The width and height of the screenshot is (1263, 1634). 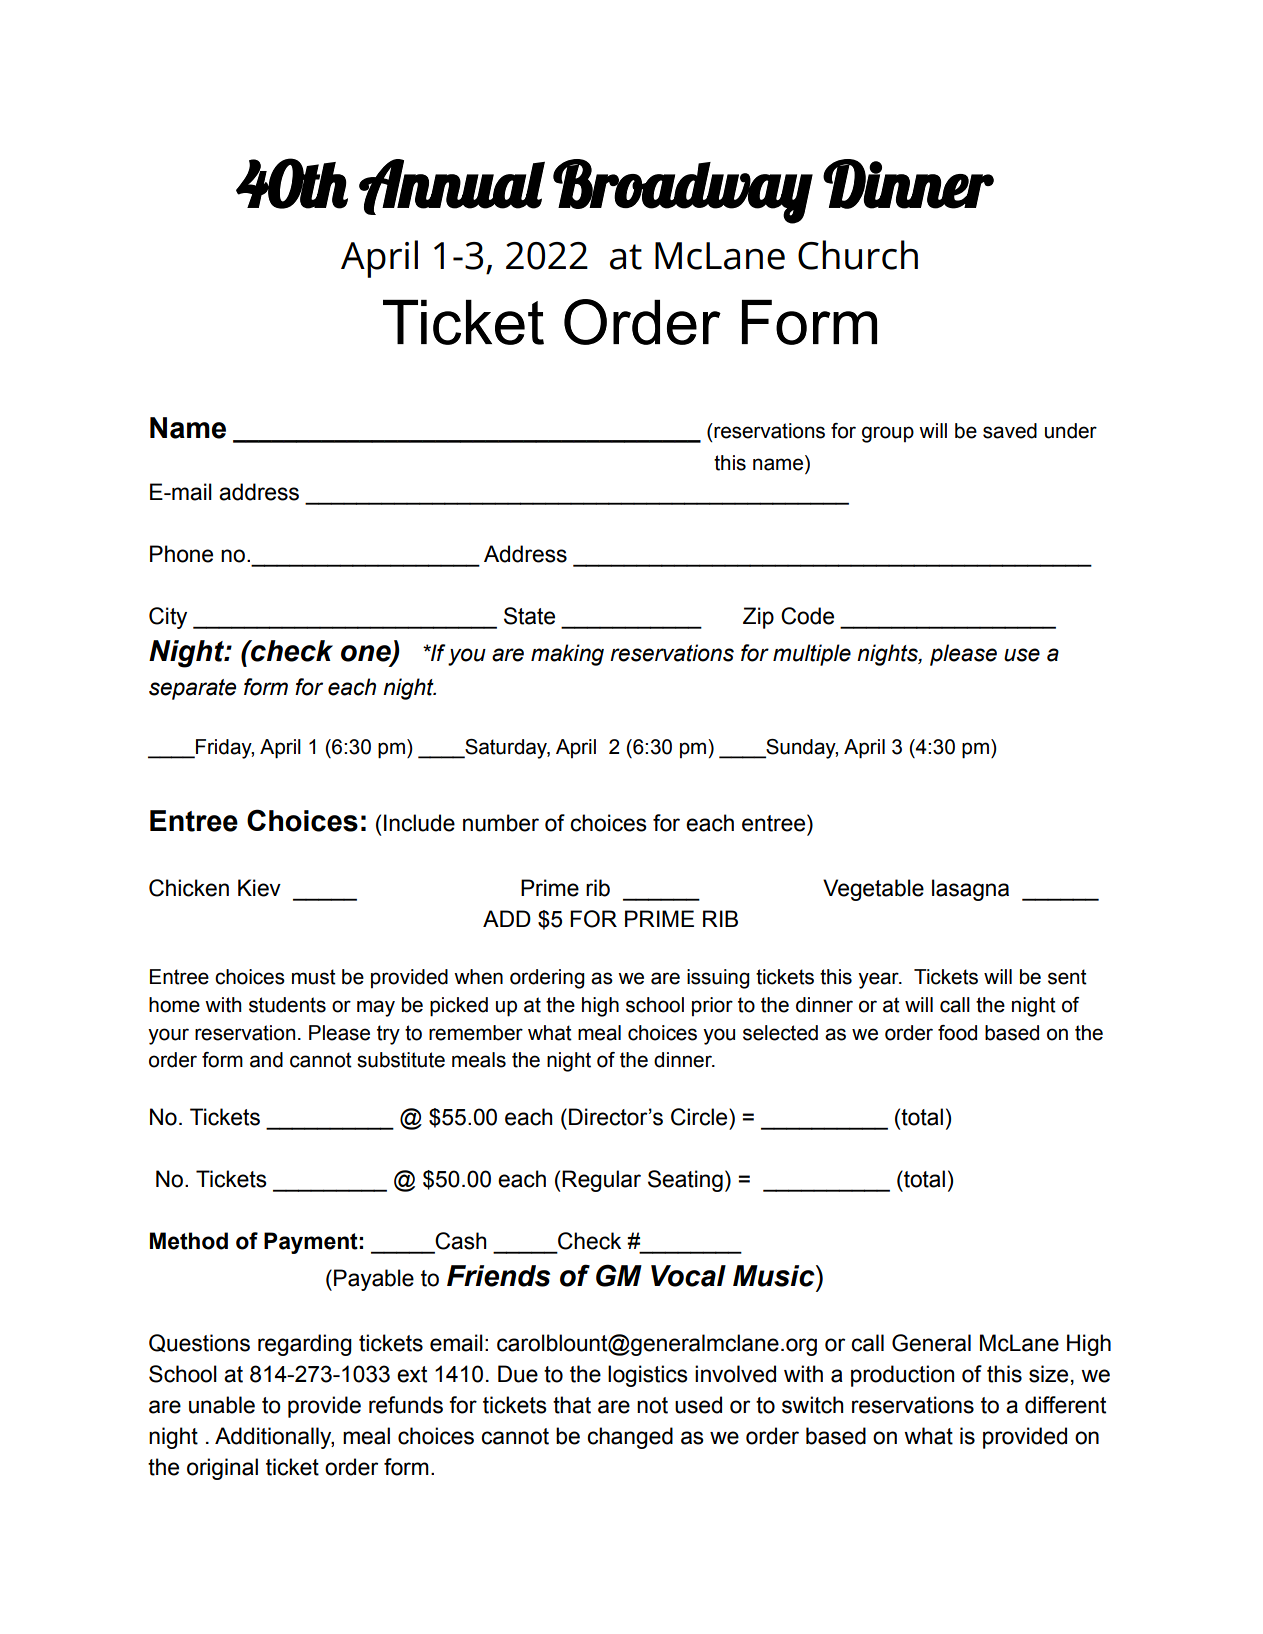 I want to click on multiple, so click(x=812, y=655).
